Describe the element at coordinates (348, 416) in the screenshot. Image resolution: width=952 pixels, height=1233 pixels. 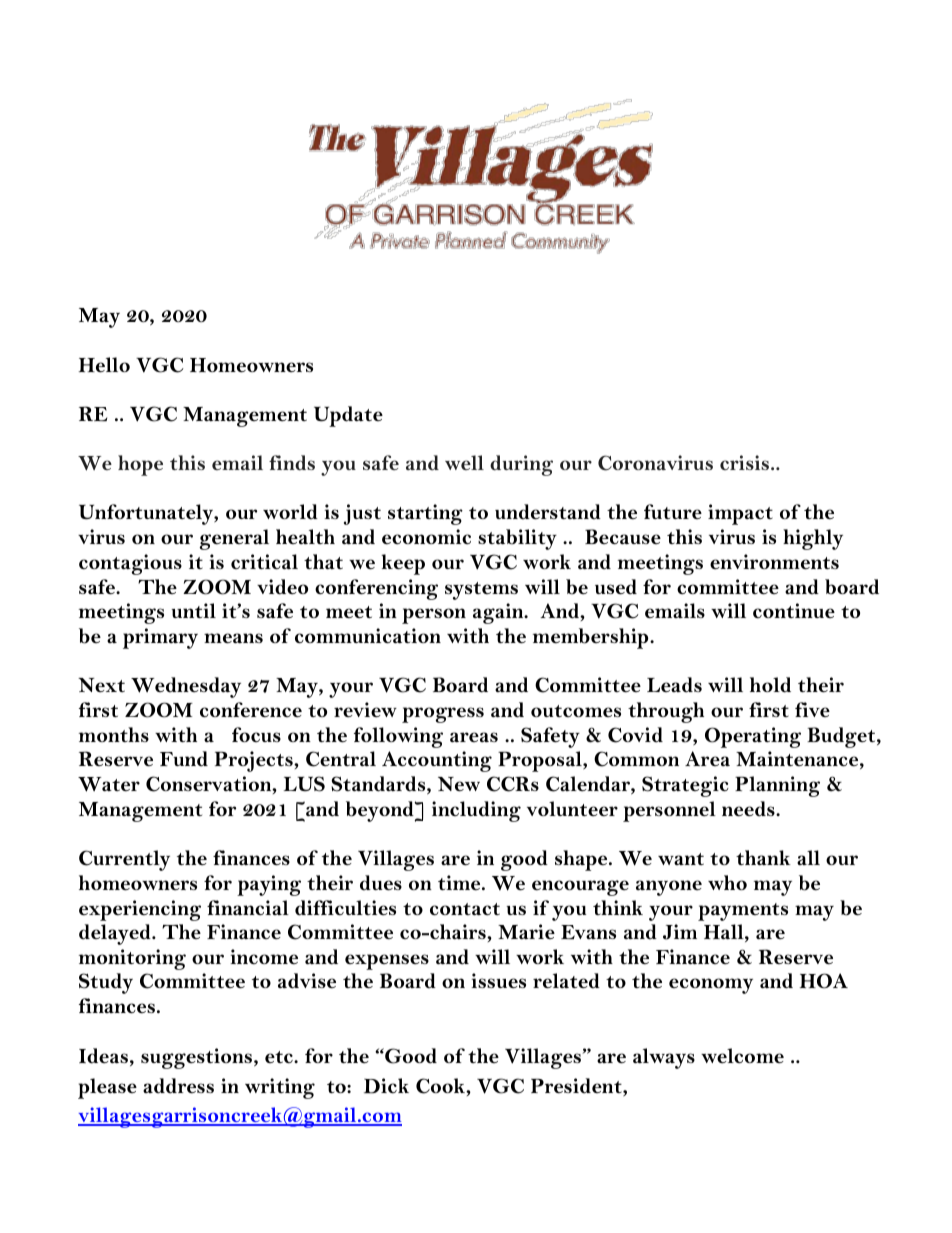
I see `Update` at that location.
